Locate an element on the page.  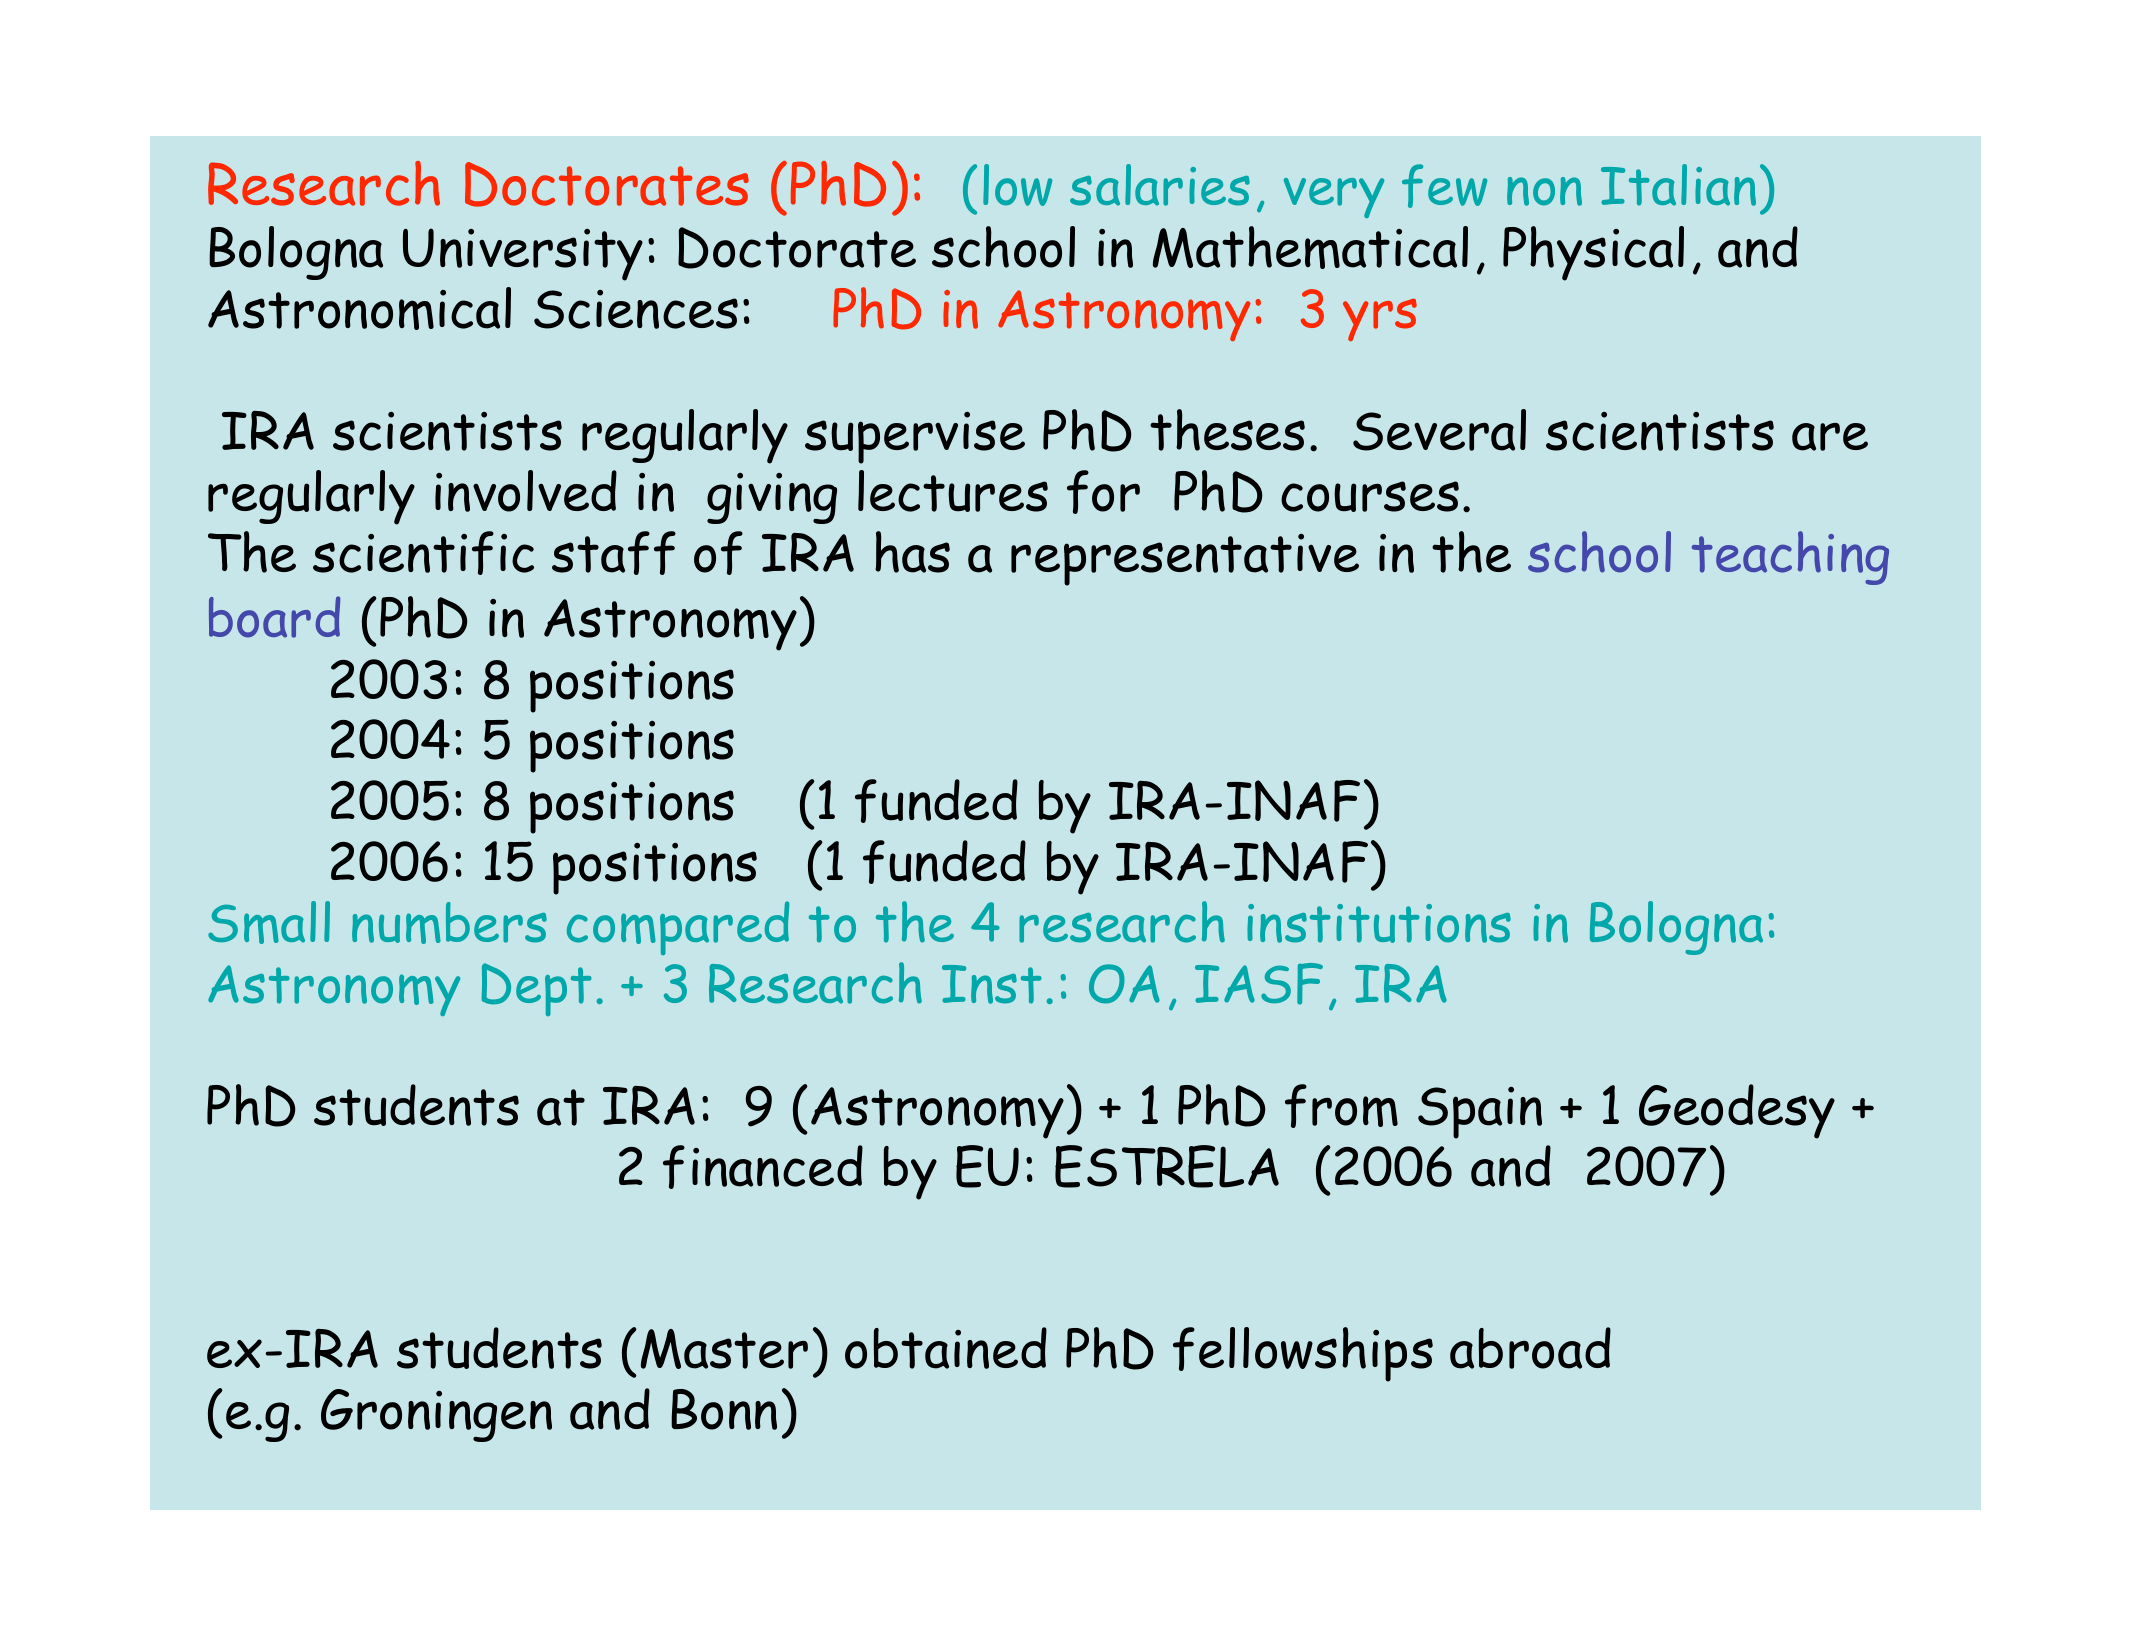
Groningen is located at coordinates (436, 1415).
